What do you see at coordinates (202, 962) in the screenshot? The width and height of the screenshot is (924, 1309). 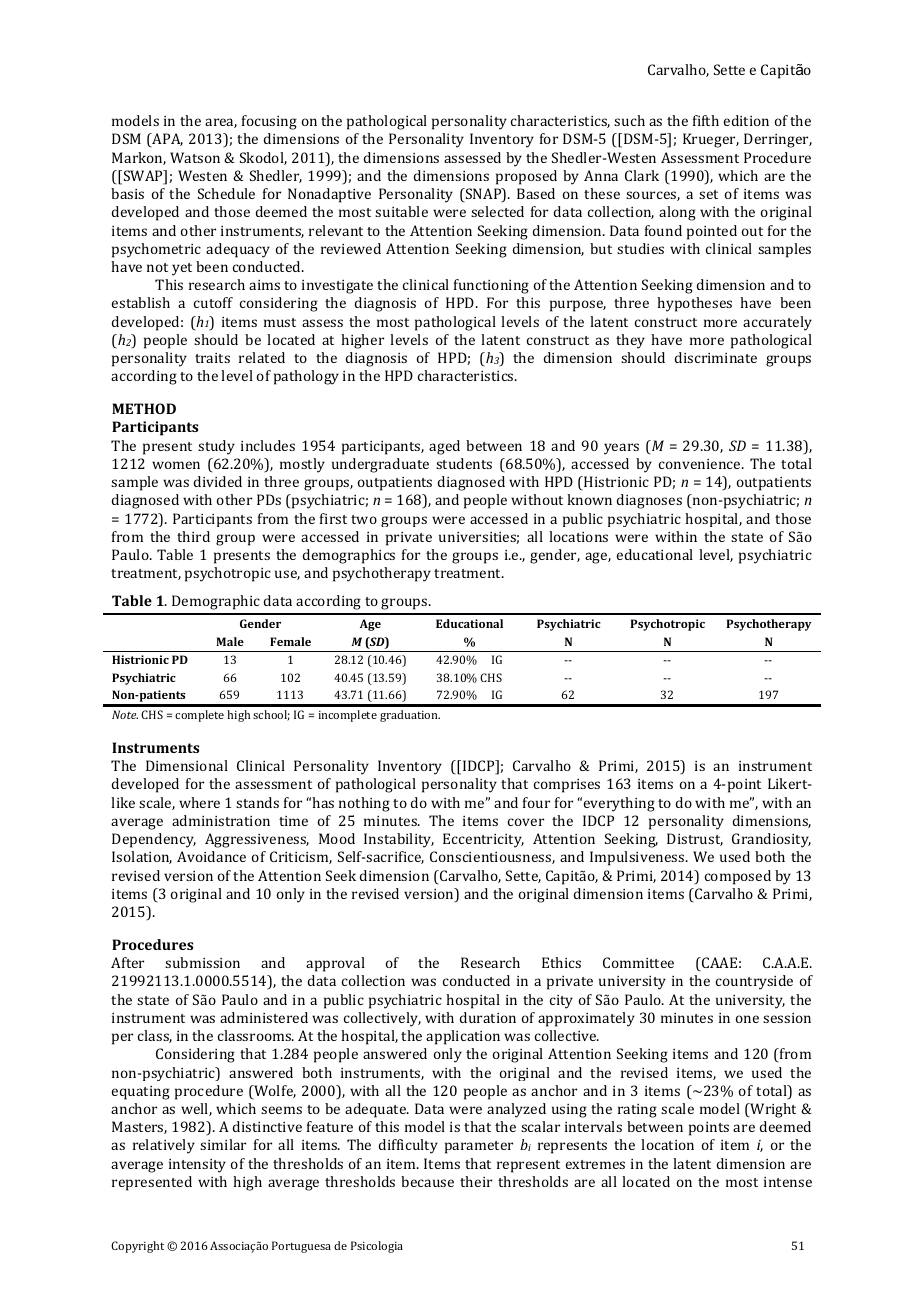 I see `submission` at bounding box center [202, 962].
